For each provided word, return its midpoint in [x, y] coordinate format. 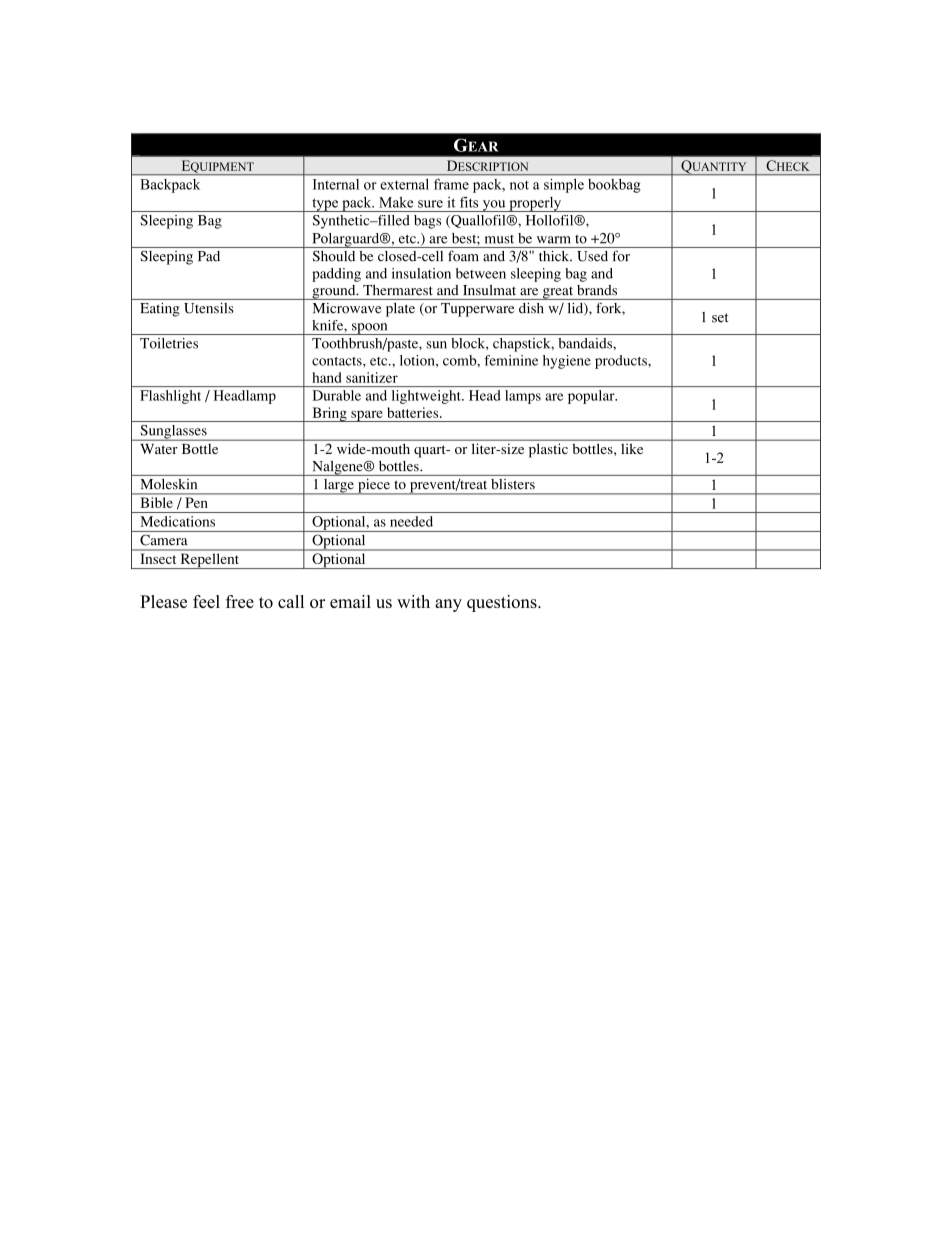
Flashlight [170, 397]
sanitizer [372, 377]
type [325, 205]
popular [592, 397]
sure [430, 204]
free [240, 601]
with [413, 601]
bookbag [614, 186]
